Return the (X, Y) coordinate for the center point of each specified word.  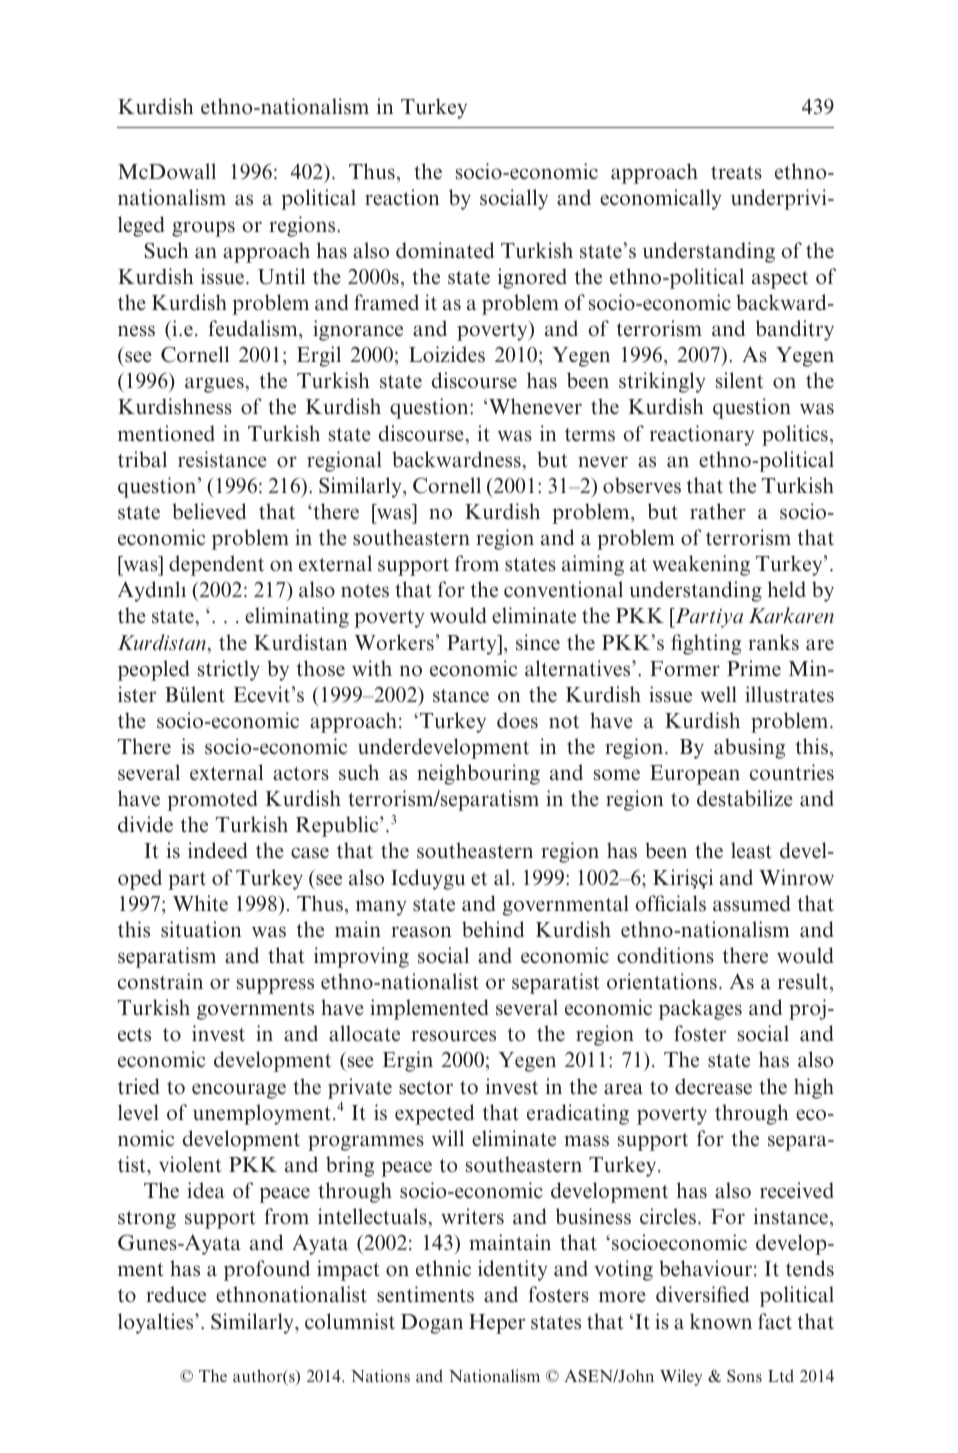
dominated (445, 250)
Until (281, 276)
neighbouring (478, 774)
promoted (212, 800)
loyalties (157, 1323)
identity (513, 1270)
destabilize (745, 798)
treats (736, 173)
